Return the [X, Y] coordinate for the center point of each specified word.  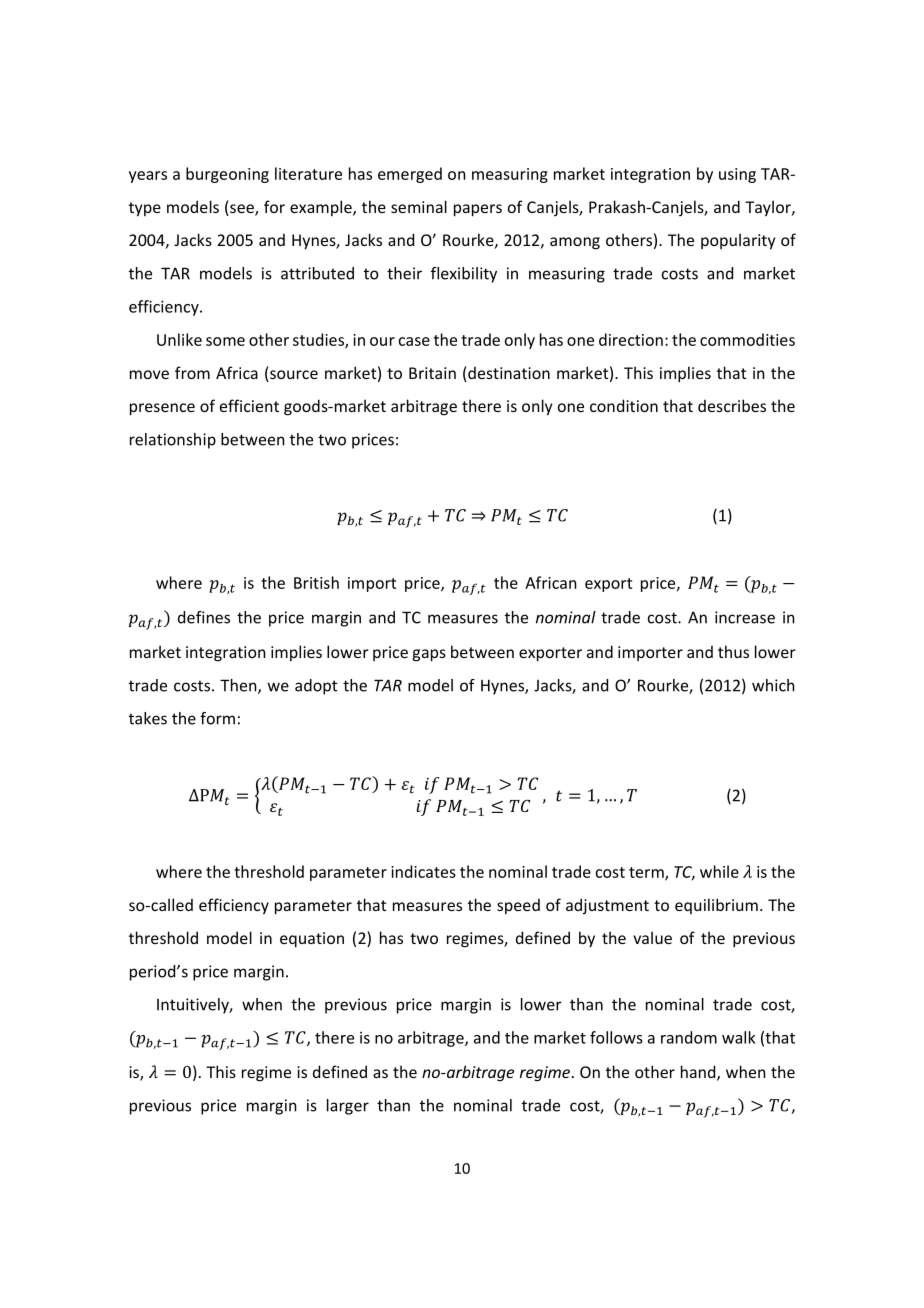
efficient [249, 405]
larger [348, 1107]
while [719, 871]
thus [733, 651]
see [243, 209]
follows [616, 1037]
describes [732, 405]
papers [478, 210]
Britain [432, 373]
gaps [429, 655]
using [737, 175]
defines [204, 617]
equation [312, 940]
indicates [423, 871]
